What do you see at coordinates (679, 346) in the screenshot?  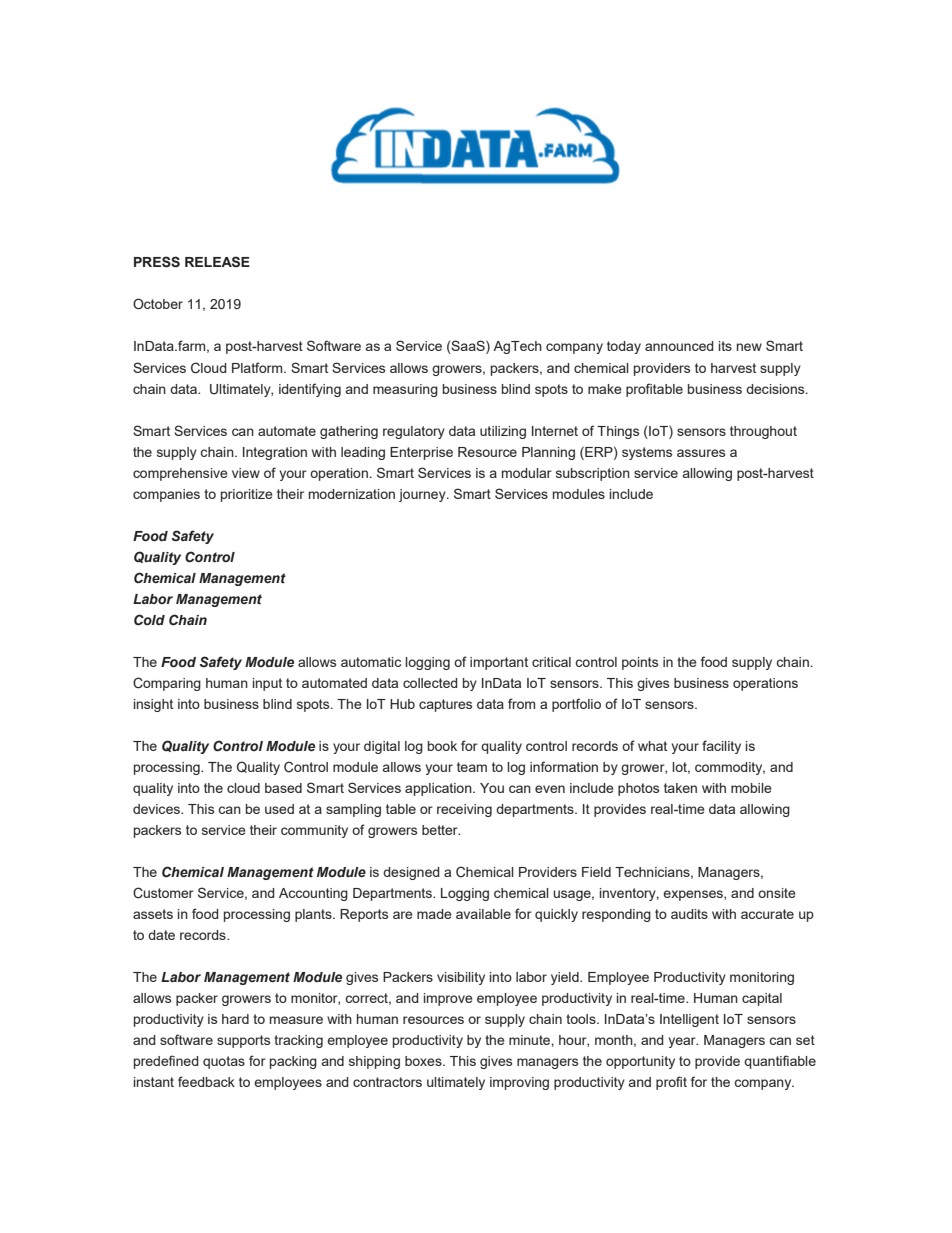 I see `announced` at bounding box center [679, 346].
